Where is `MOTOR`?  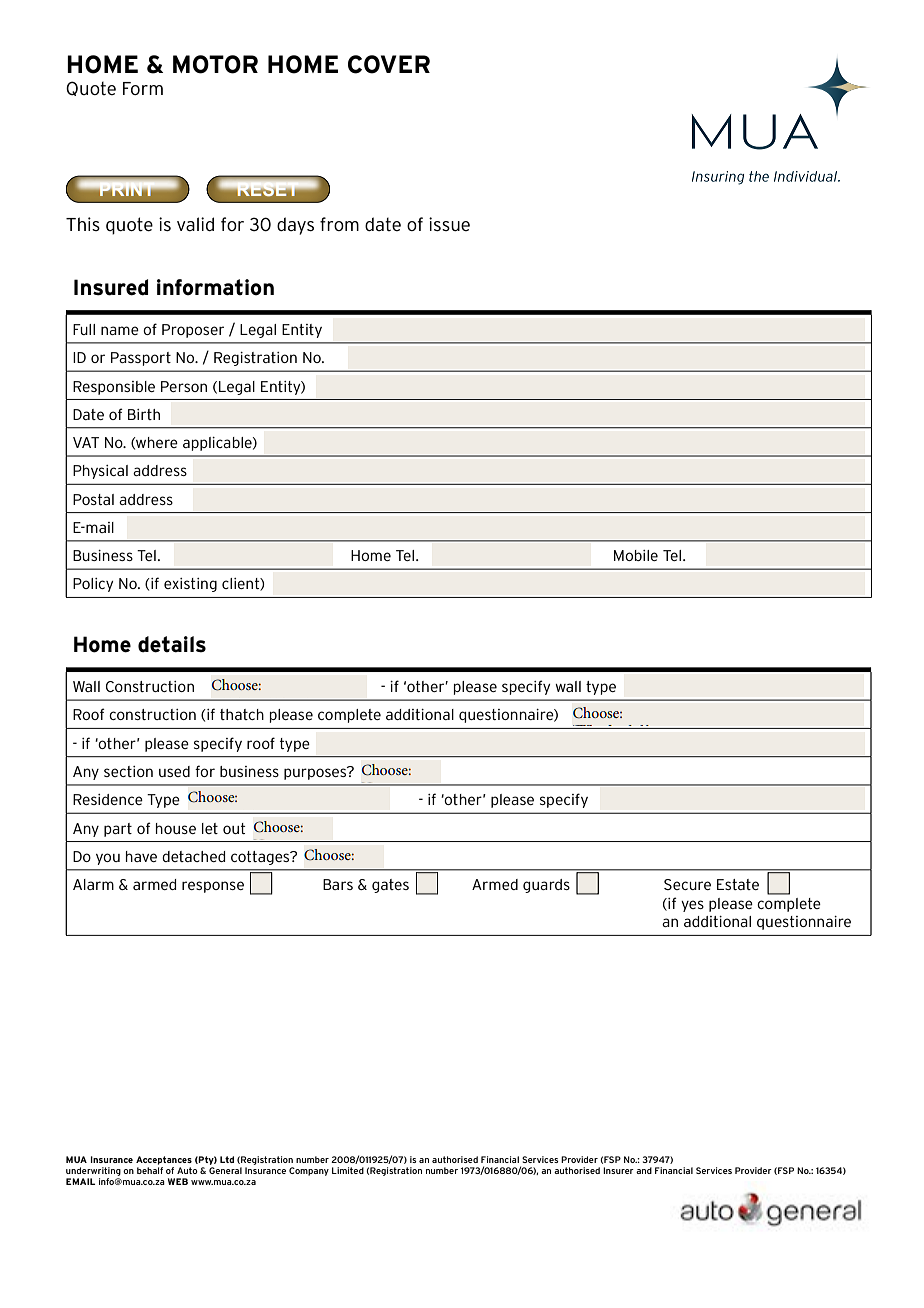 MOTOR is located at coordinates (215, 64).
